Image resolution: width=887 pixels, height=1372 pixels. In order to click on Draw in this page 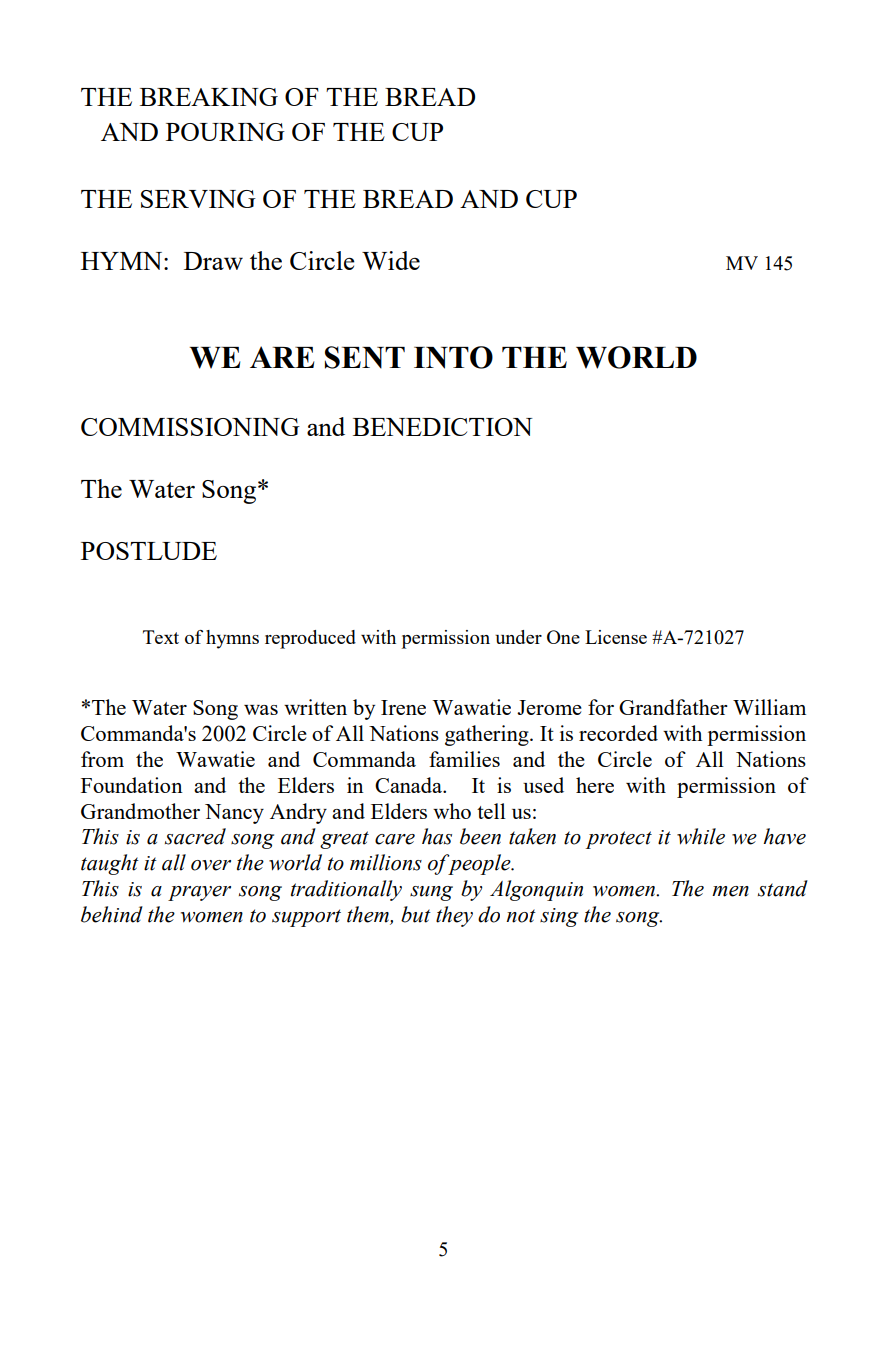, I will do `click(213, 261)`.
